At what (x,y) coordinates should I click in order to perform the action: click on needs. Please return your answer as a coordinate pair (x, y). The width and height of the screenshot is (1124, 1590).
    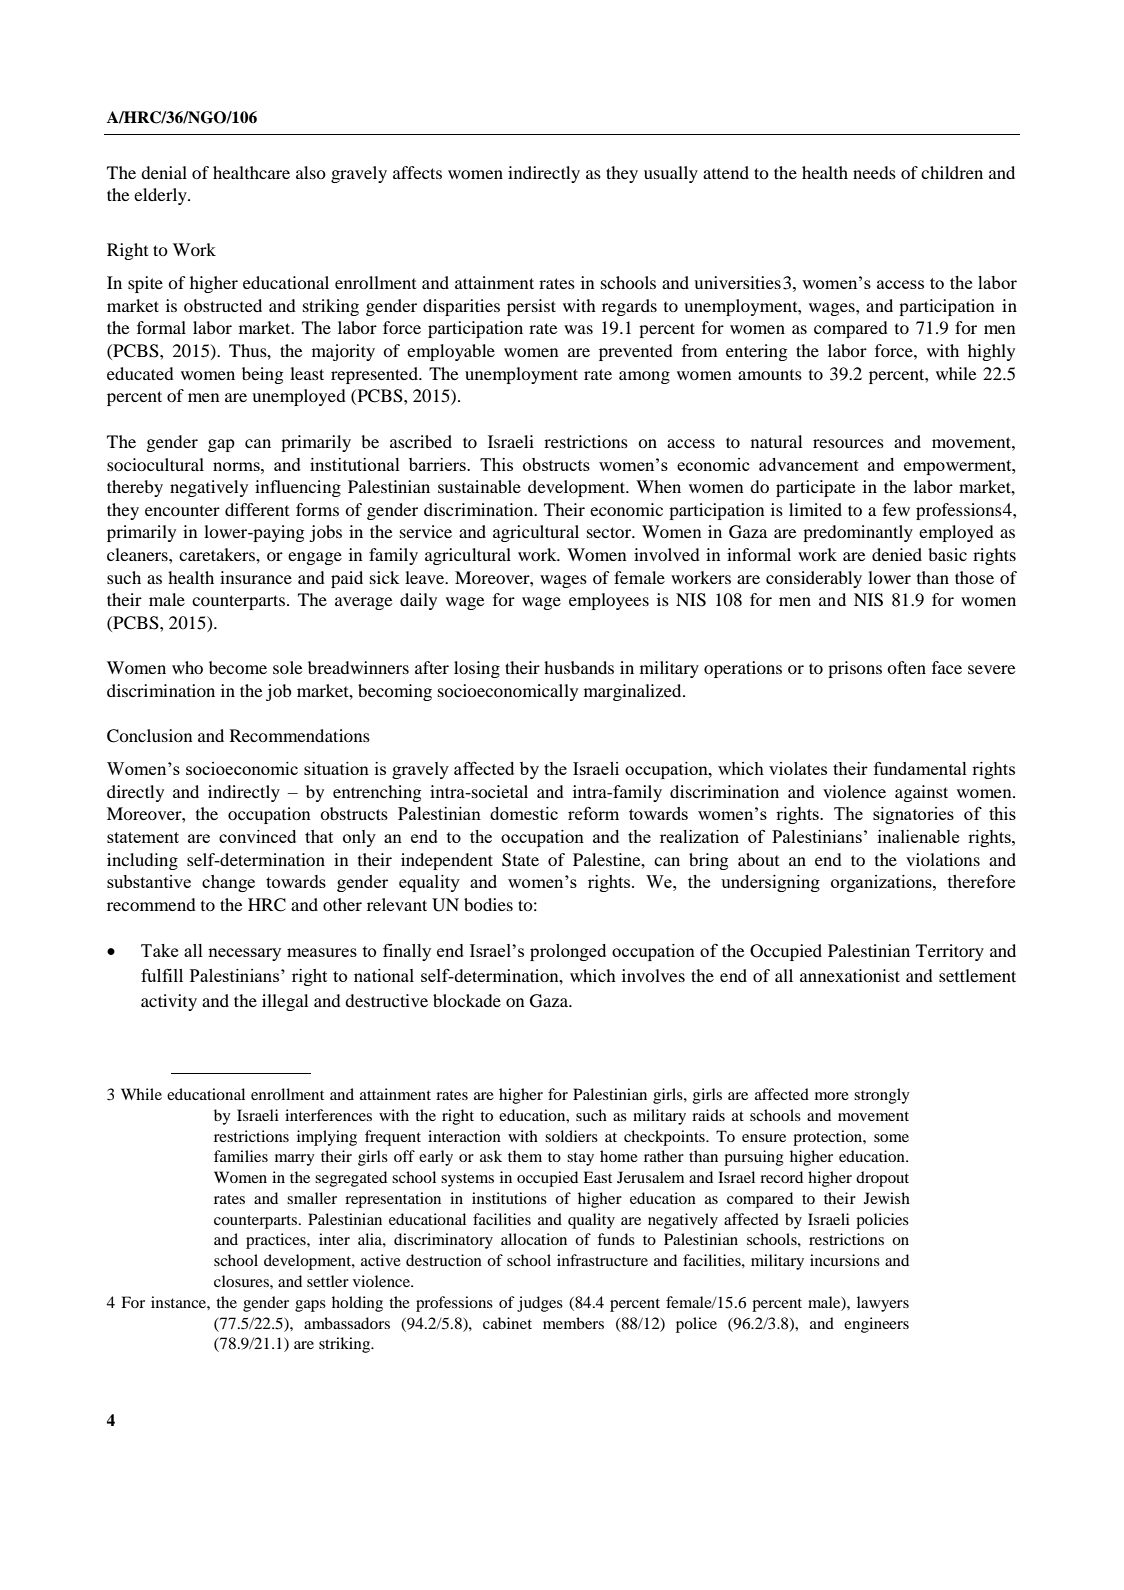
    Looking at the image, I should click on (874, 172).
